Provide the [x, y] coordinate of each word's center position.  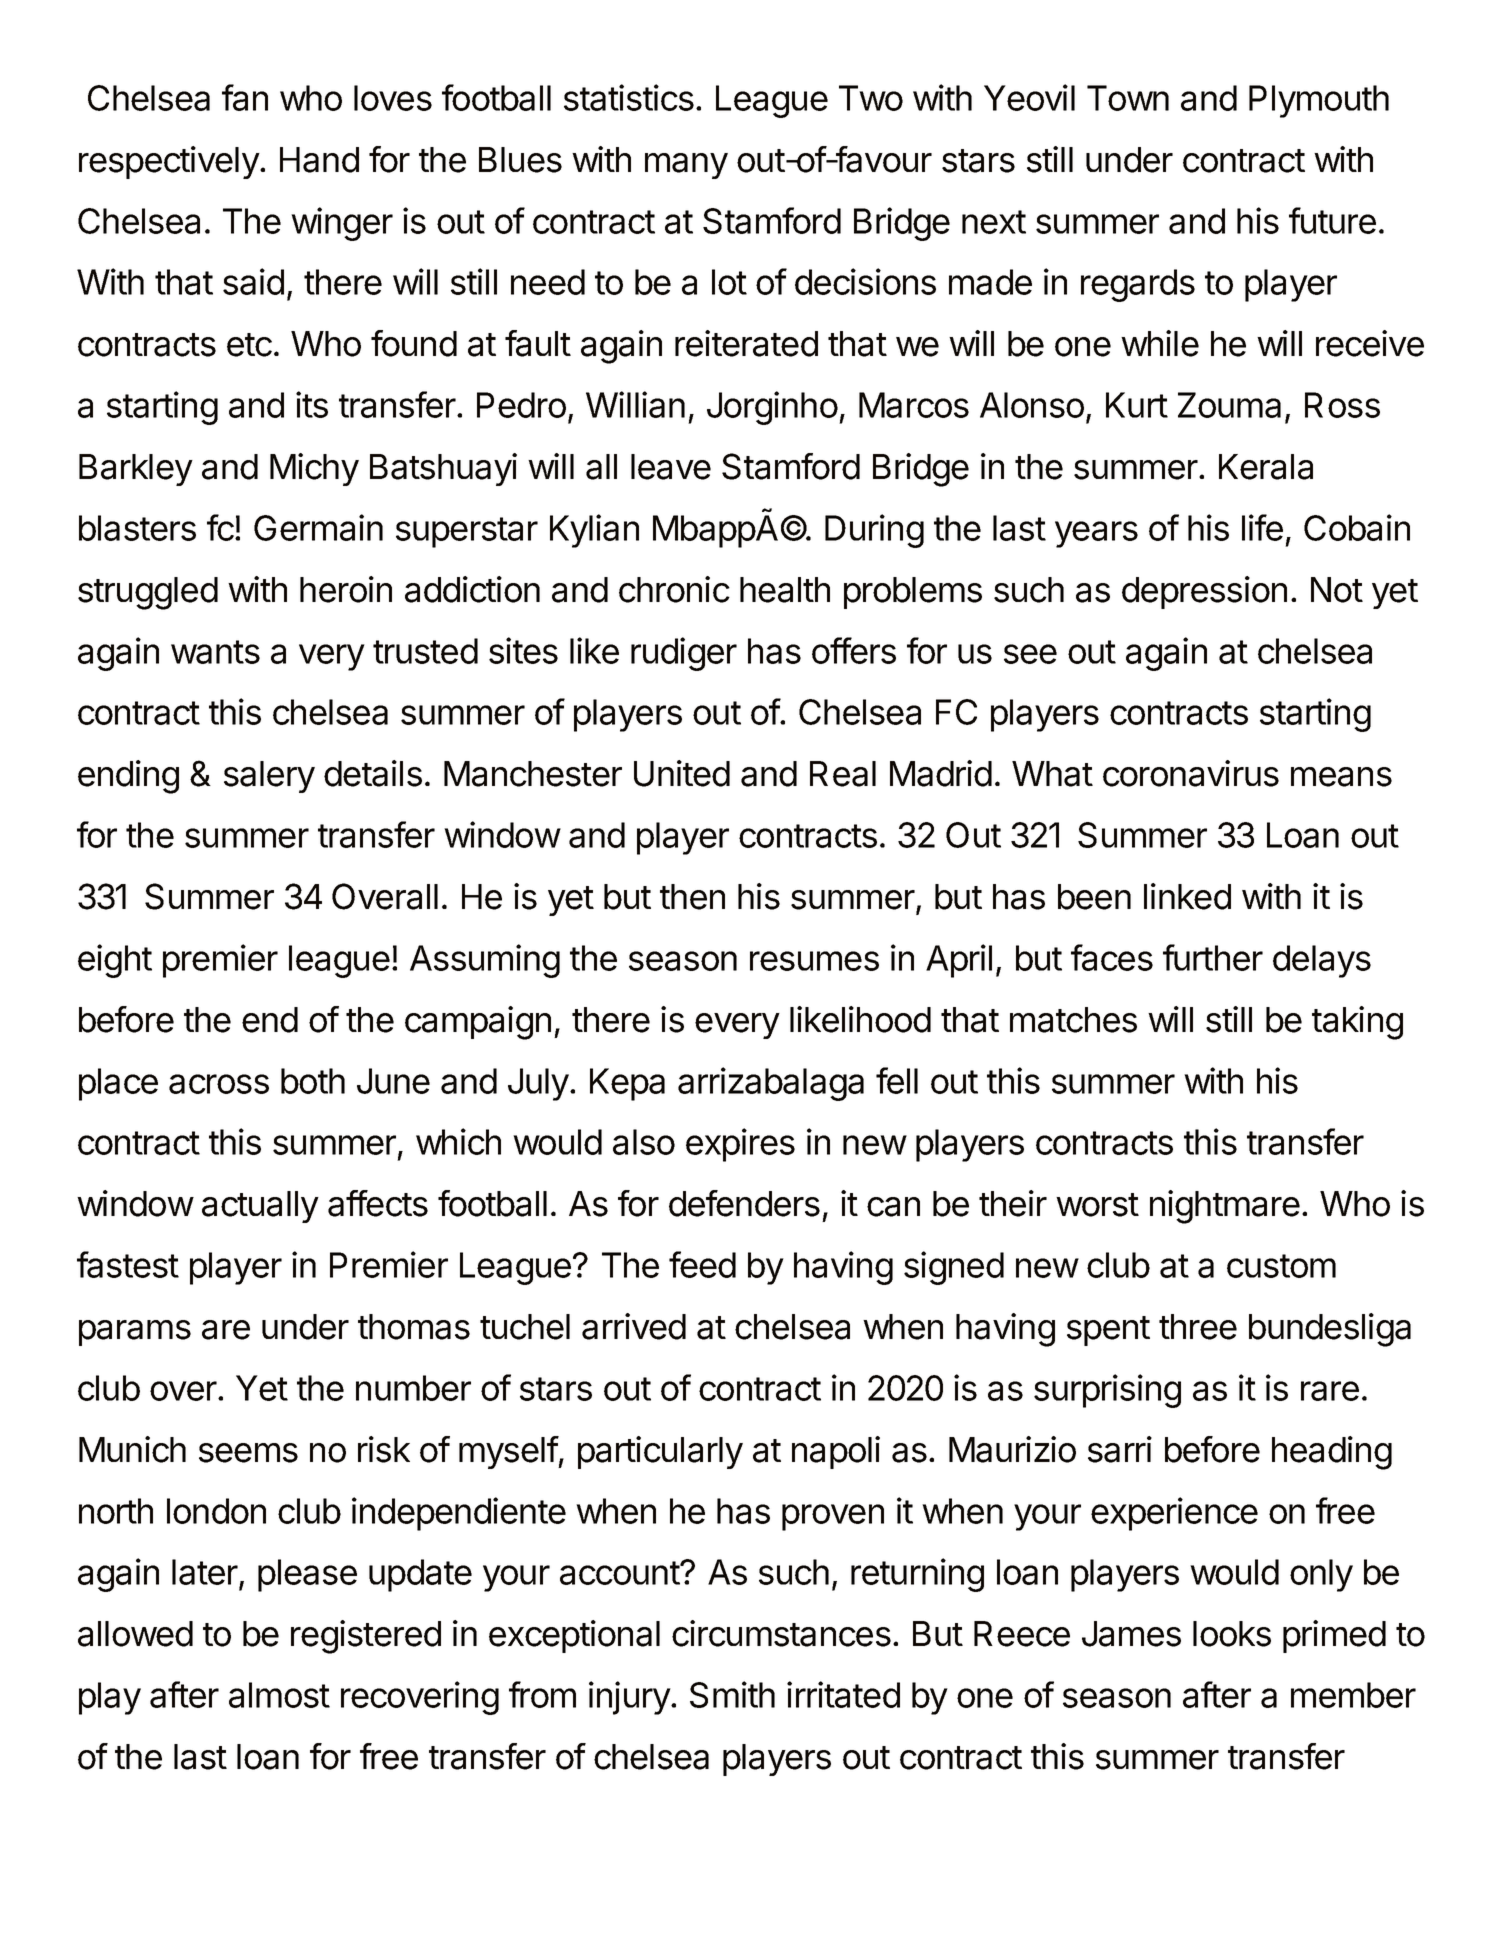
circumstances [781, 1633]
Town [1128, 98]
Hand [319, 160]
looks [1232, 1634]
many [686, 166]
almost [279, 1695]
